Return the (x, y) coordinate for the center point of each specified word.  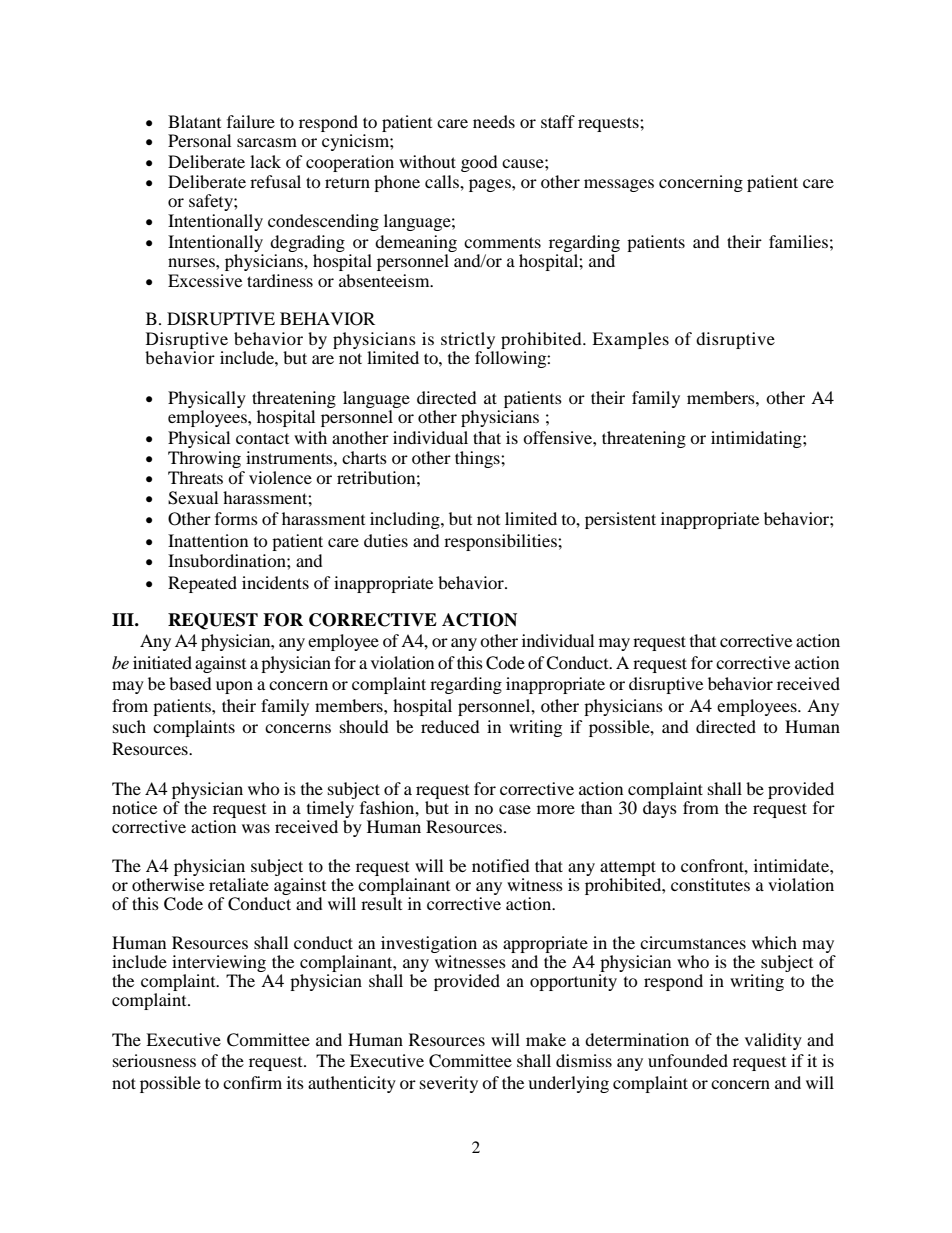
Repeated (202, 584)
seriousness (154, 1060)
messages (619, 185)
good (479, 163)
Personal (199, 140)
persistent (620, 520)
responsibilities (501, 542)
